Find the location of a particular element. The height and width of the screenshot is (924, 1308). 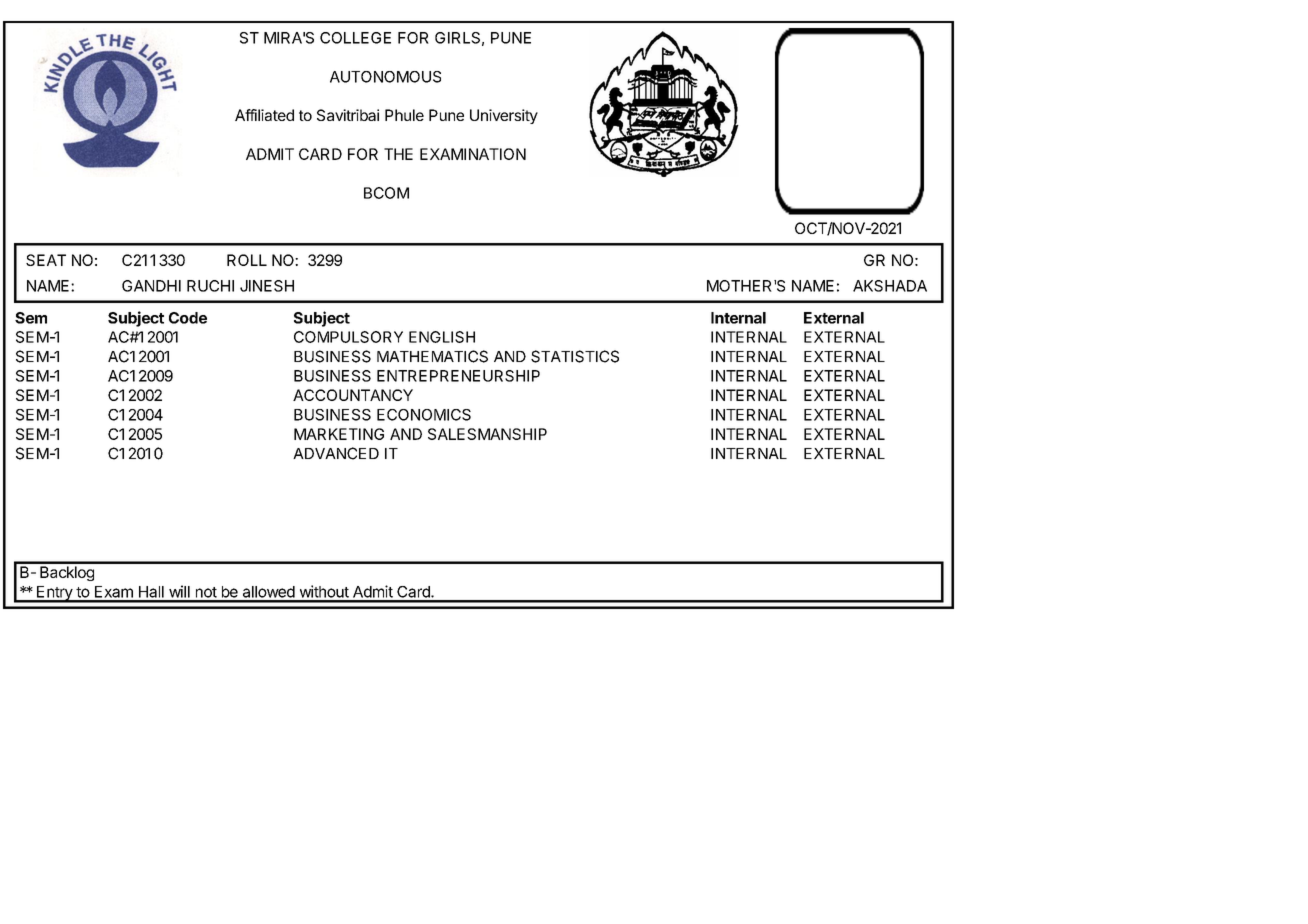

COMPULSORY is located at coordinates (348, 337).
